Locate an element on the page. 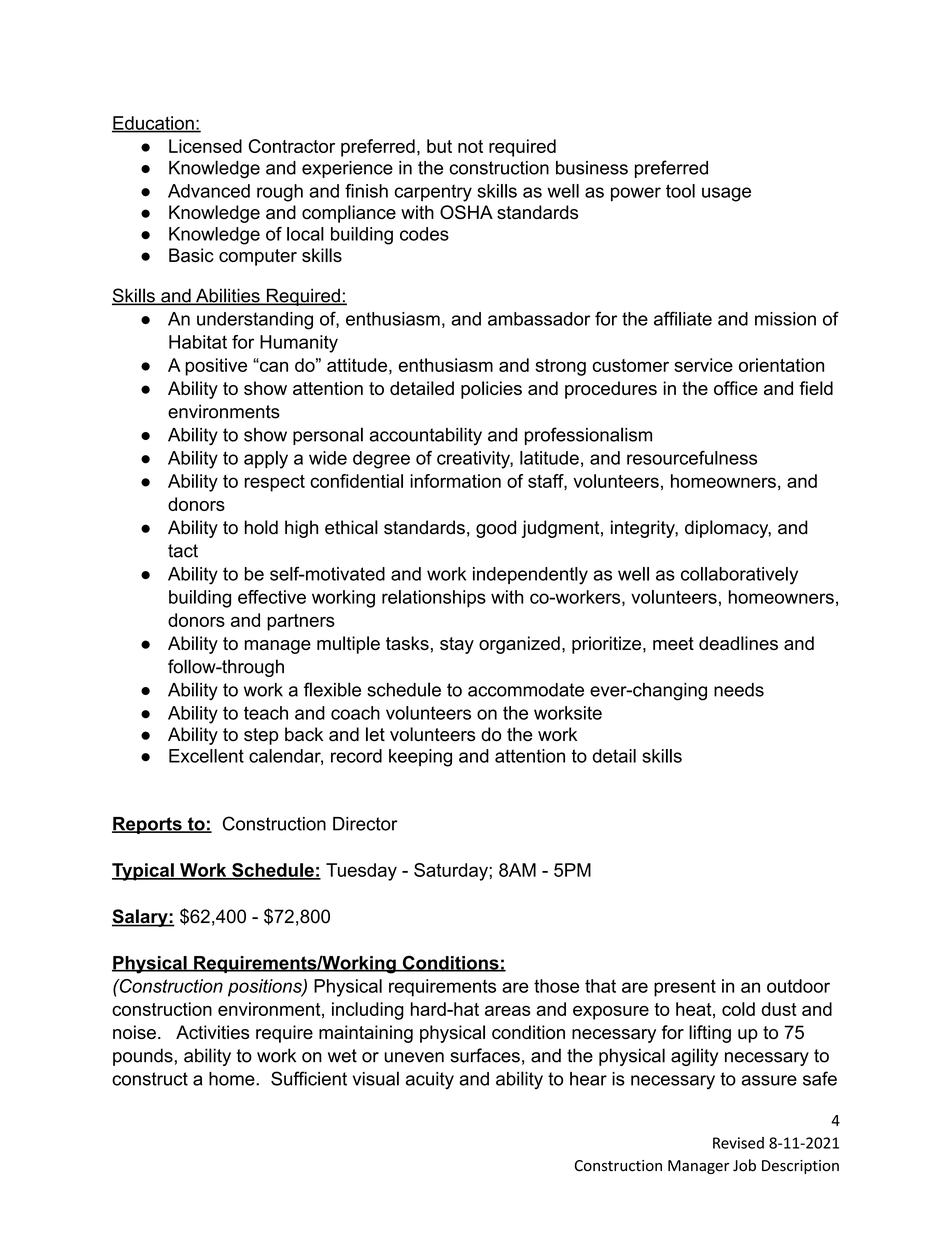 Image resolution: width=952 pixels, height=1233 pixels. Sufficient is located at coordinates (309, 1078).
